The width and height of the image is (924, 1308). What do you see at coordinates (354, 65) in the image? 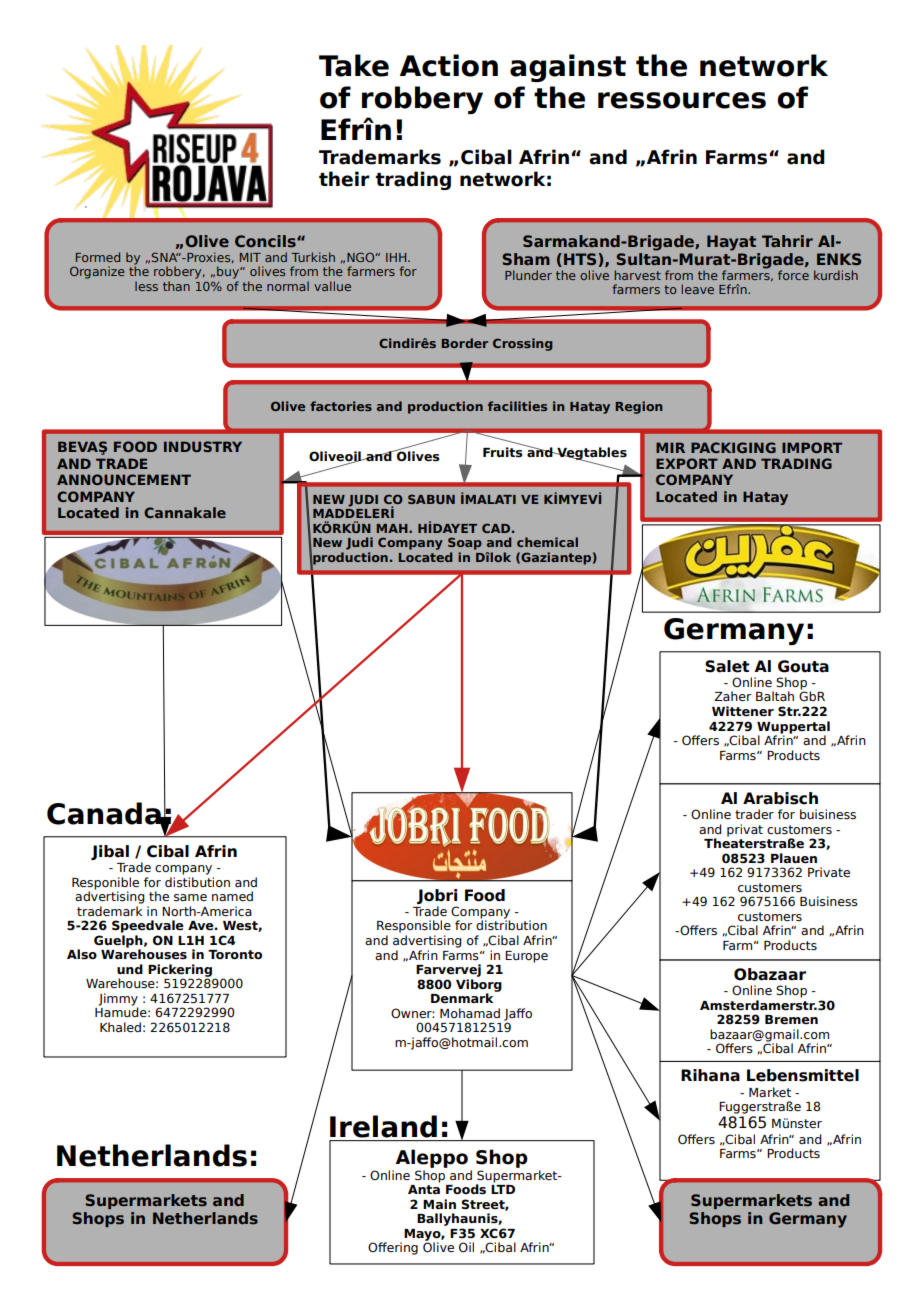
I see `Take` at bounding box center [354, 65].
